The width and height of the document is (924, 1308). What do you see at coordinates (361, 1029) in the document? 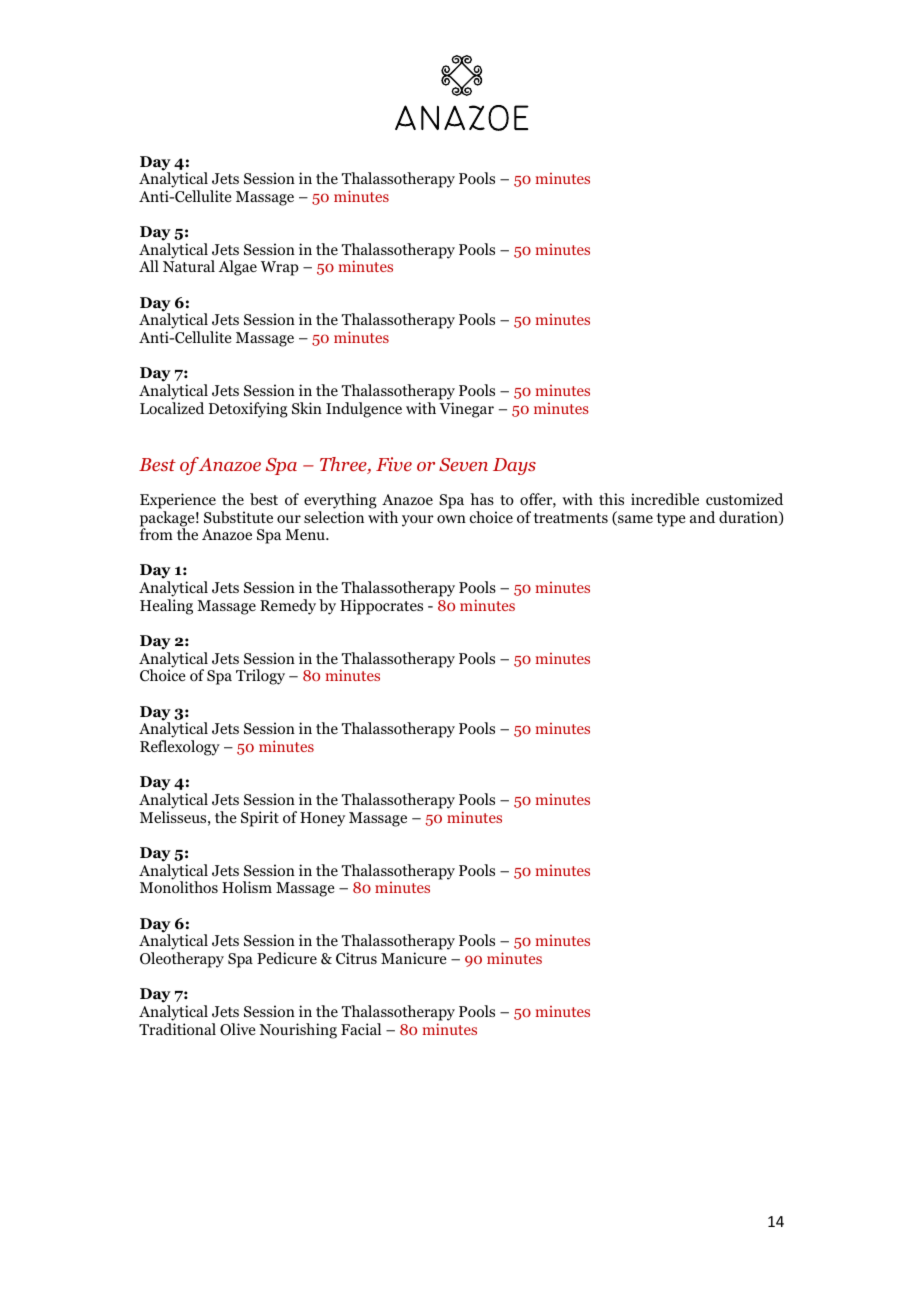
I see `Facial` at bounding box center [361, 1029].
